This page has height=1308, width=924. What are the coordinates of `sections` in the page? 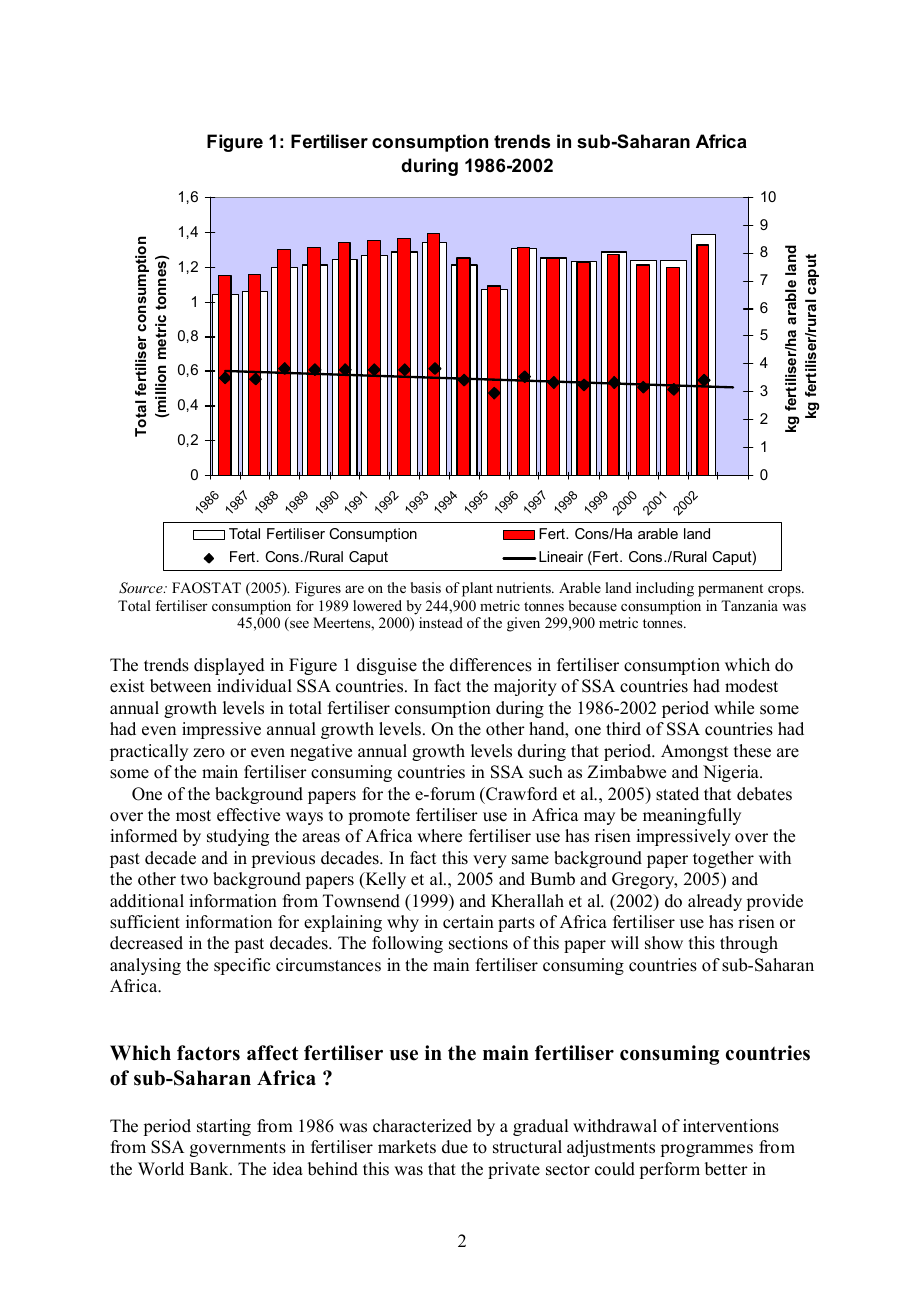 It's located at (478, 943).
